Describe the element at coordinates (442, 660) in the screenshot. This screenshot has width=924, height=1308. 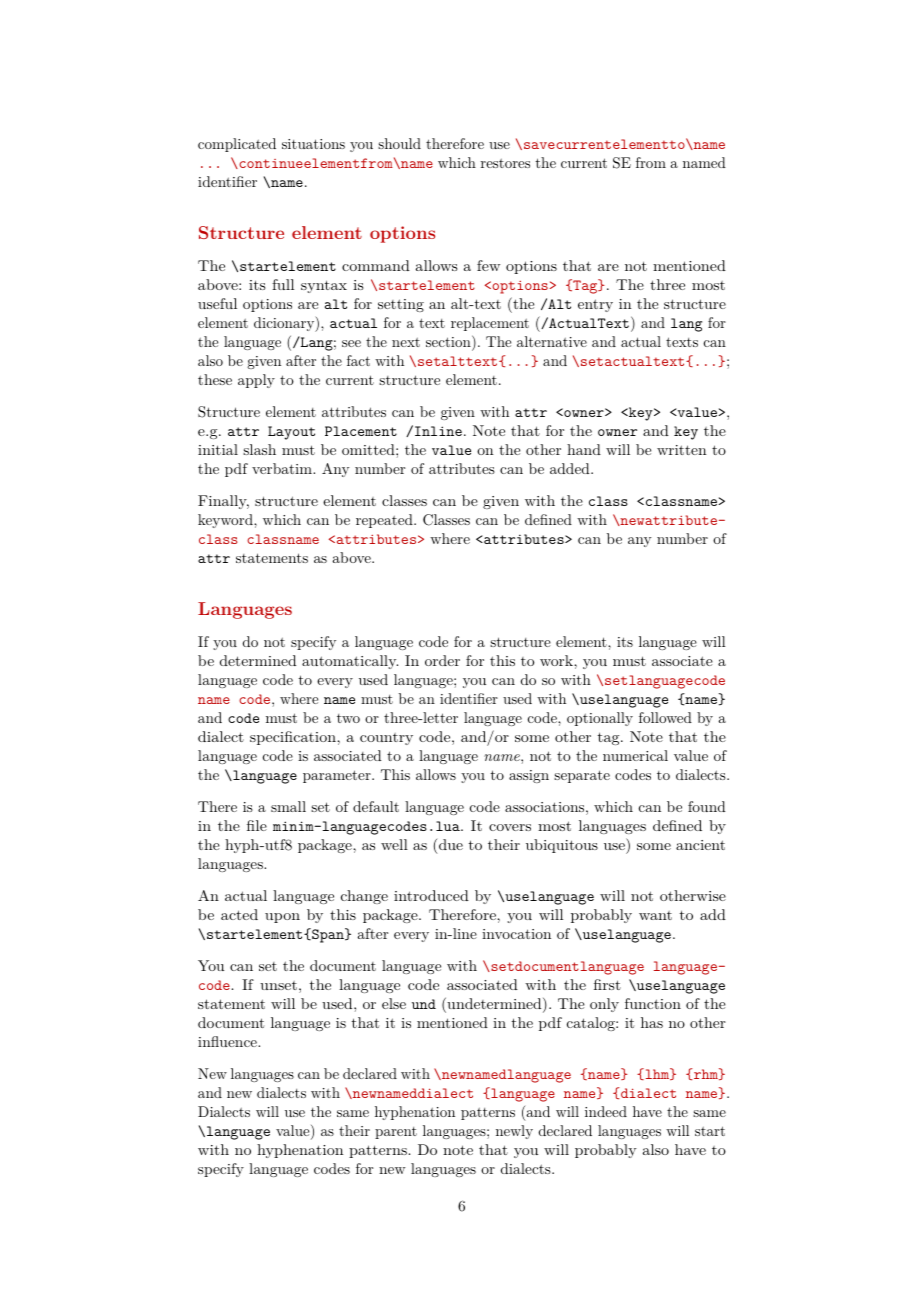
I see `order` at that location.
